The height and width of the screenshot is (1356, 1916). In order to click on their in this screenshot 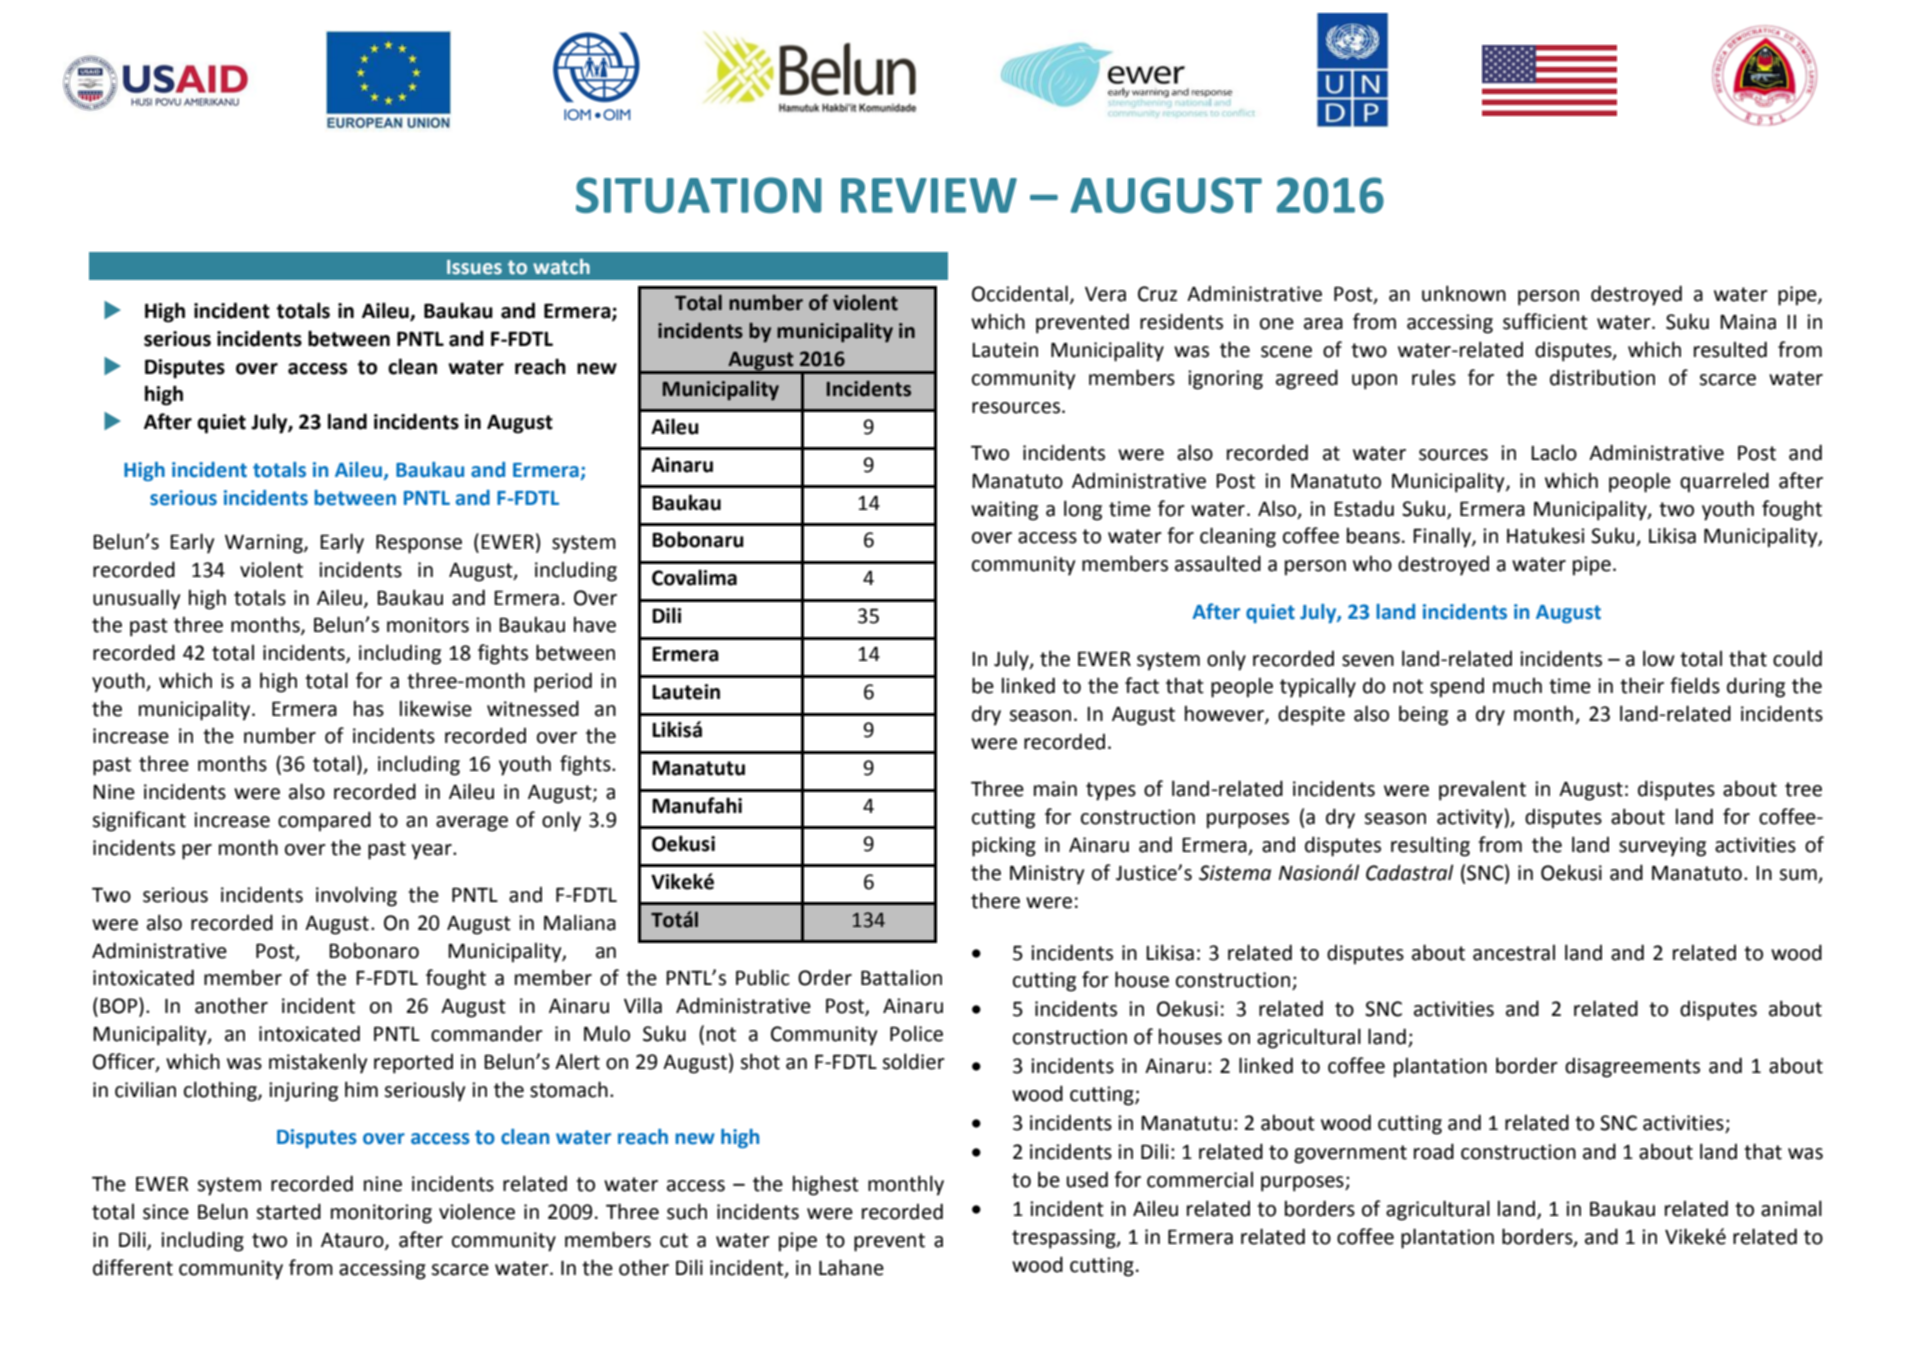, I will do `click(1642, 685)`.
